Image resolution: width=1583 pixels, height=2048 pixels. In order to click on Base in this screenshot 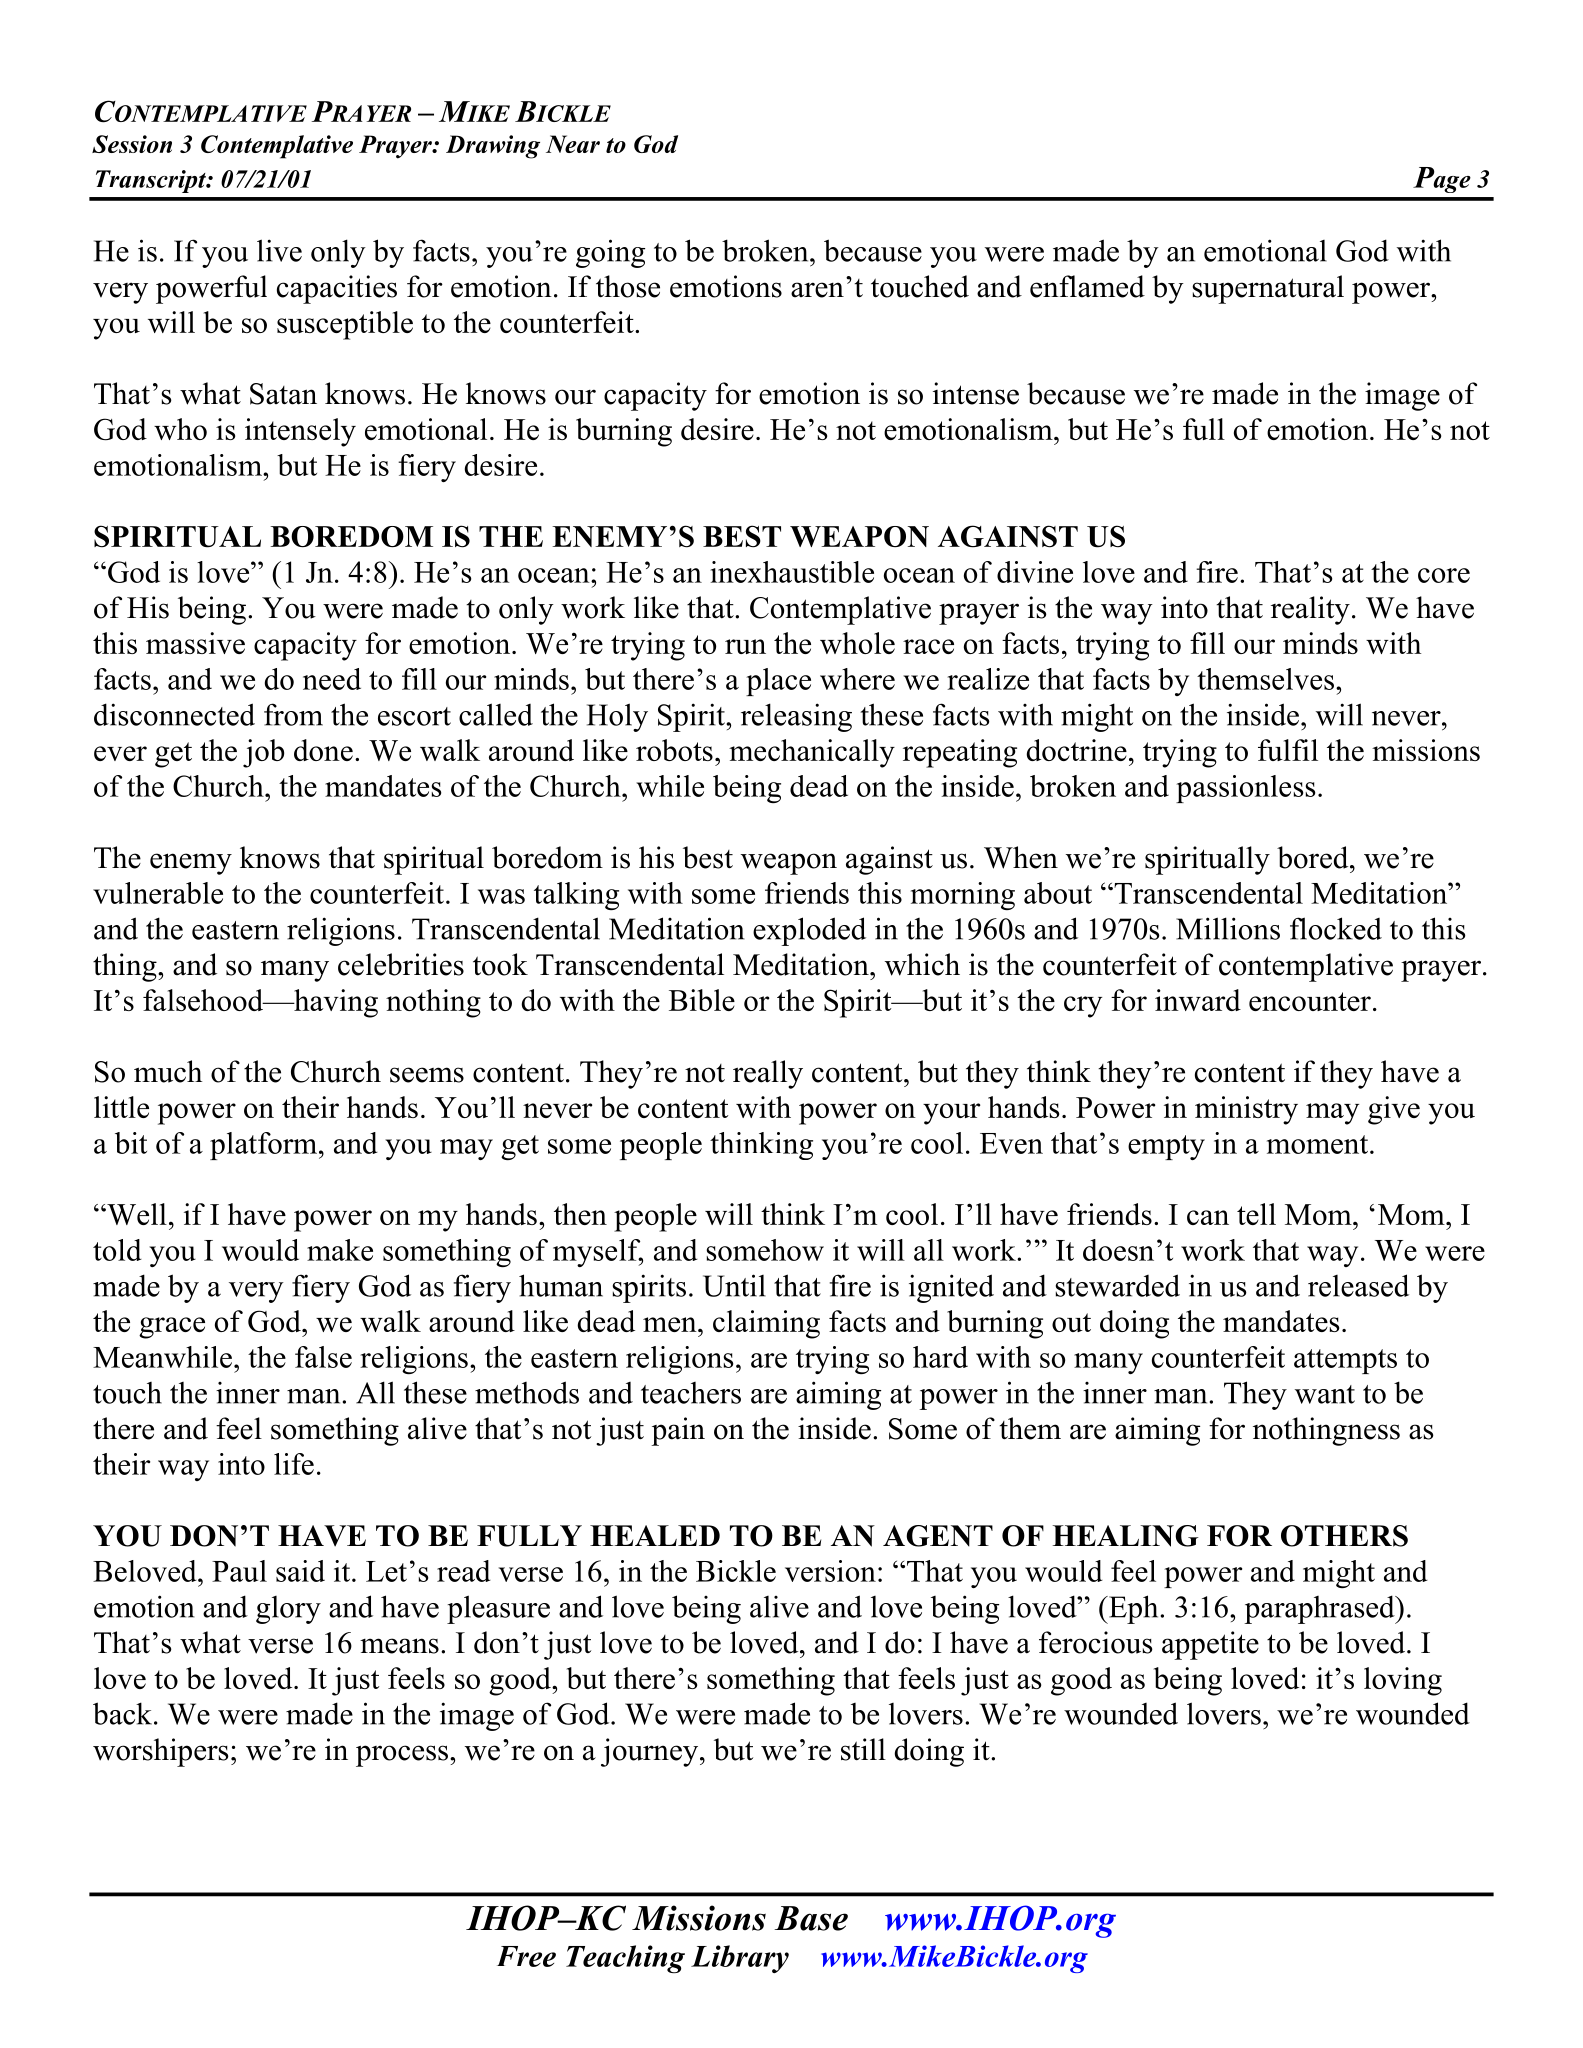, I will do `click(811, 1918)`.
